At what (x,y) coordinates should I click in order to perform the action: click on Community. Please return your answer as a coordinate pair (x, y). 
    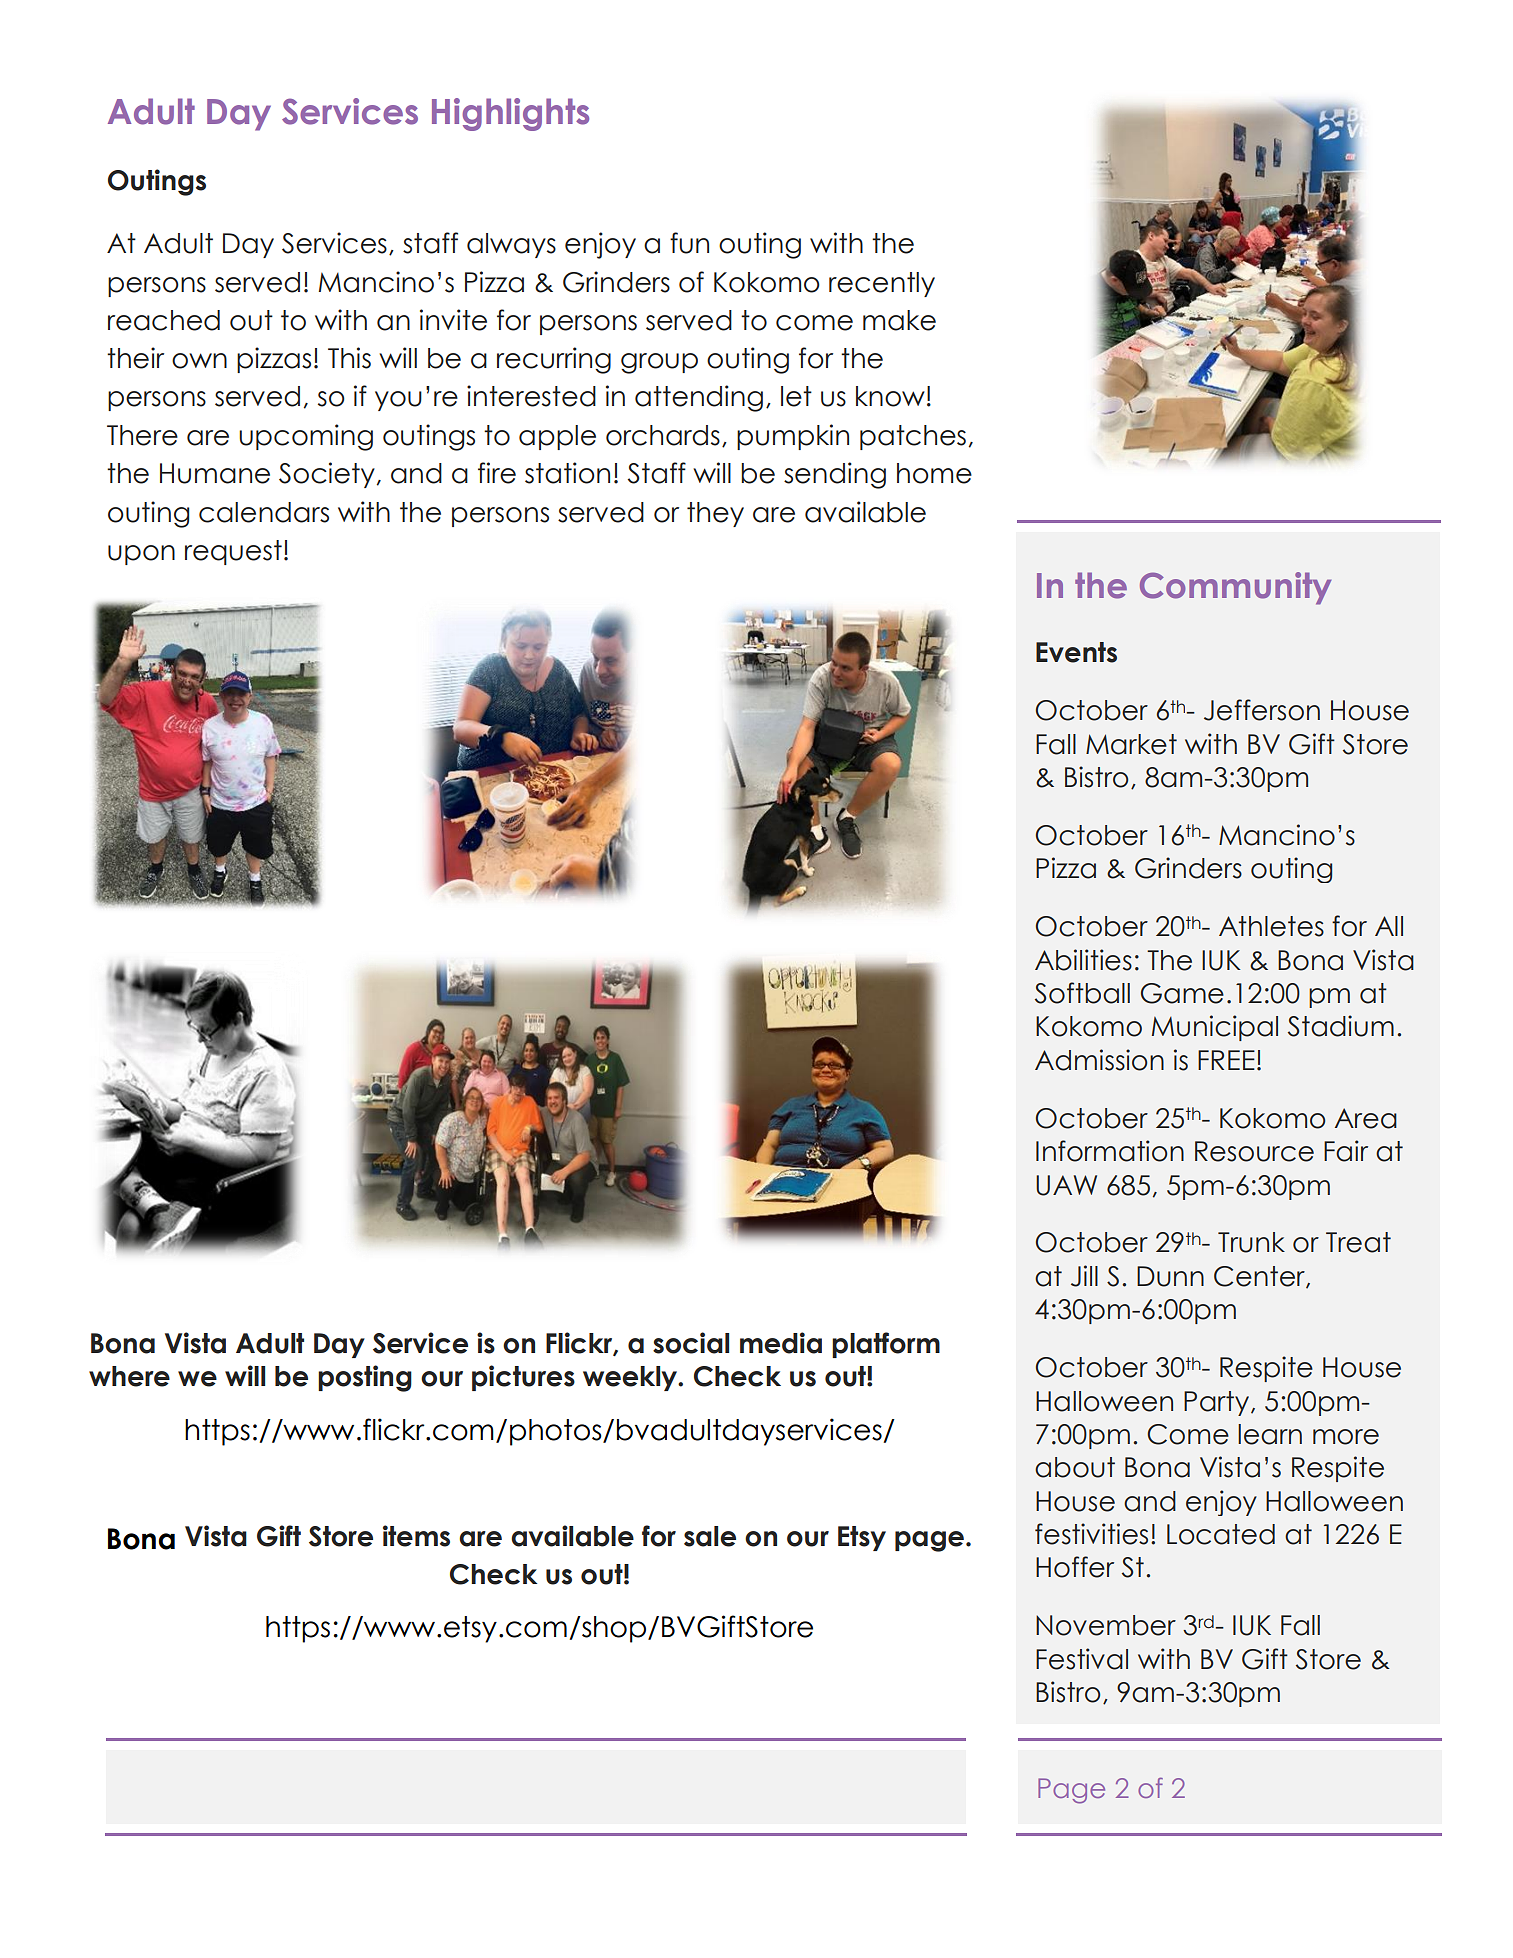
    Looking at the image, I should click on (1235, 588).
